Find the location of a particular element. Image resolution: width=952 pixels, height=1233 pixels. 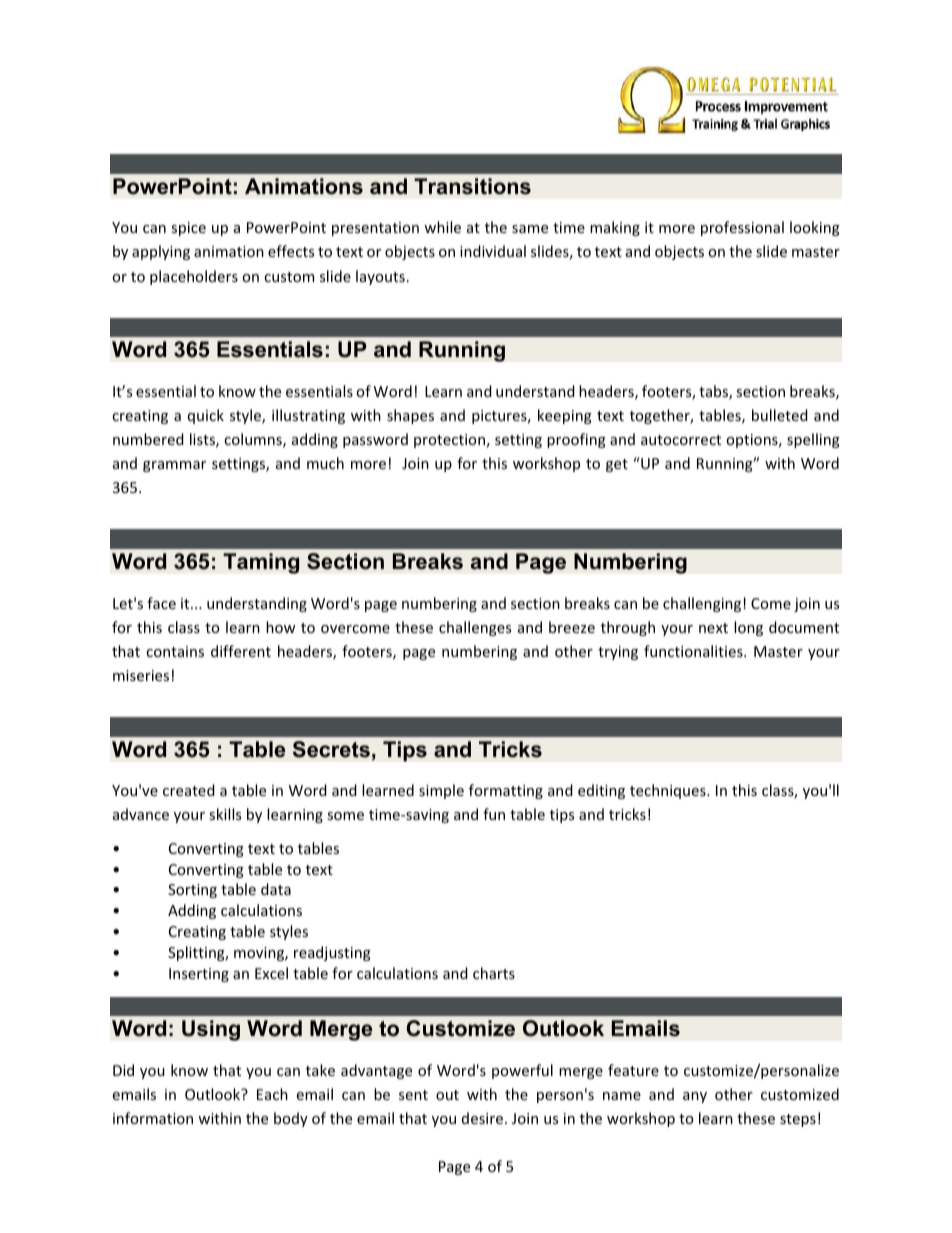

autocorrect is located at coordinates (681, 440).
